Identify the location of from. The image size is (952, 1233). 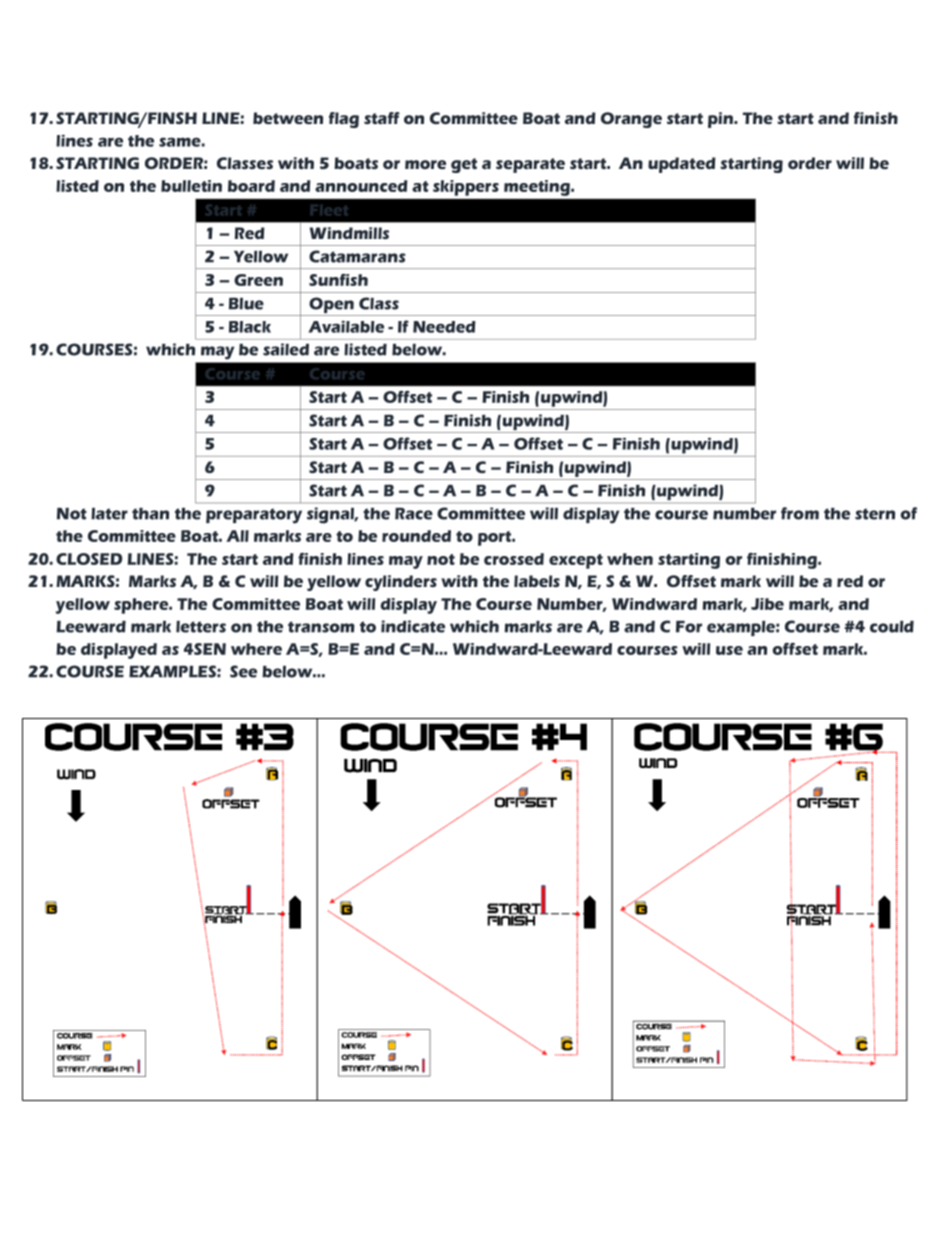
(800, 513).
